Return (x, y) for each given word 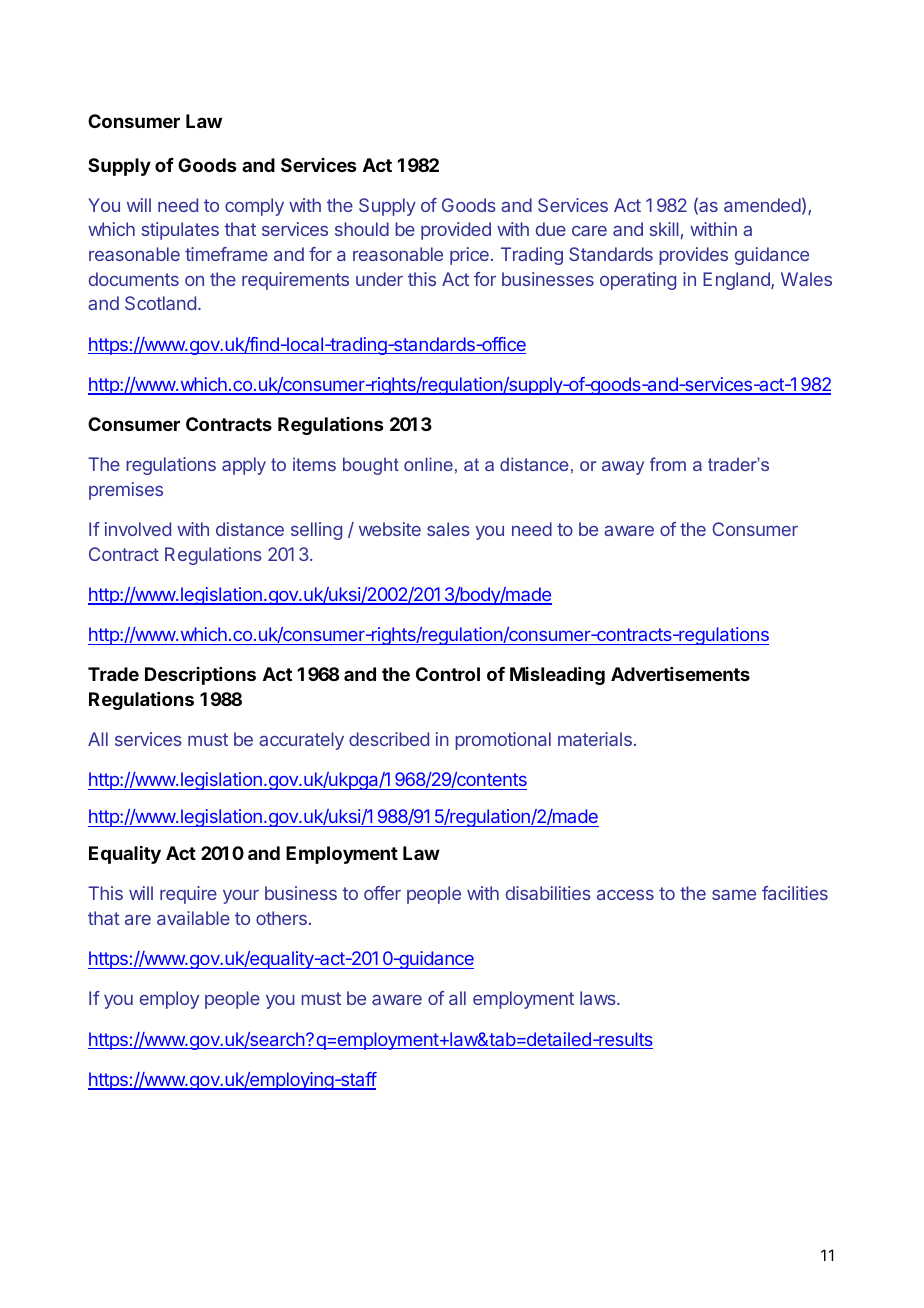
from (668, 464)
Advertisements (680, 674)
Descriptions (200, 676)
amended (762, 205)
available (193, 918)
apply (244, 466)
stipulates (180, 231)
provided (456, 231)
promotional (503, 741)
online (428, 464)
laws (599, 998)
